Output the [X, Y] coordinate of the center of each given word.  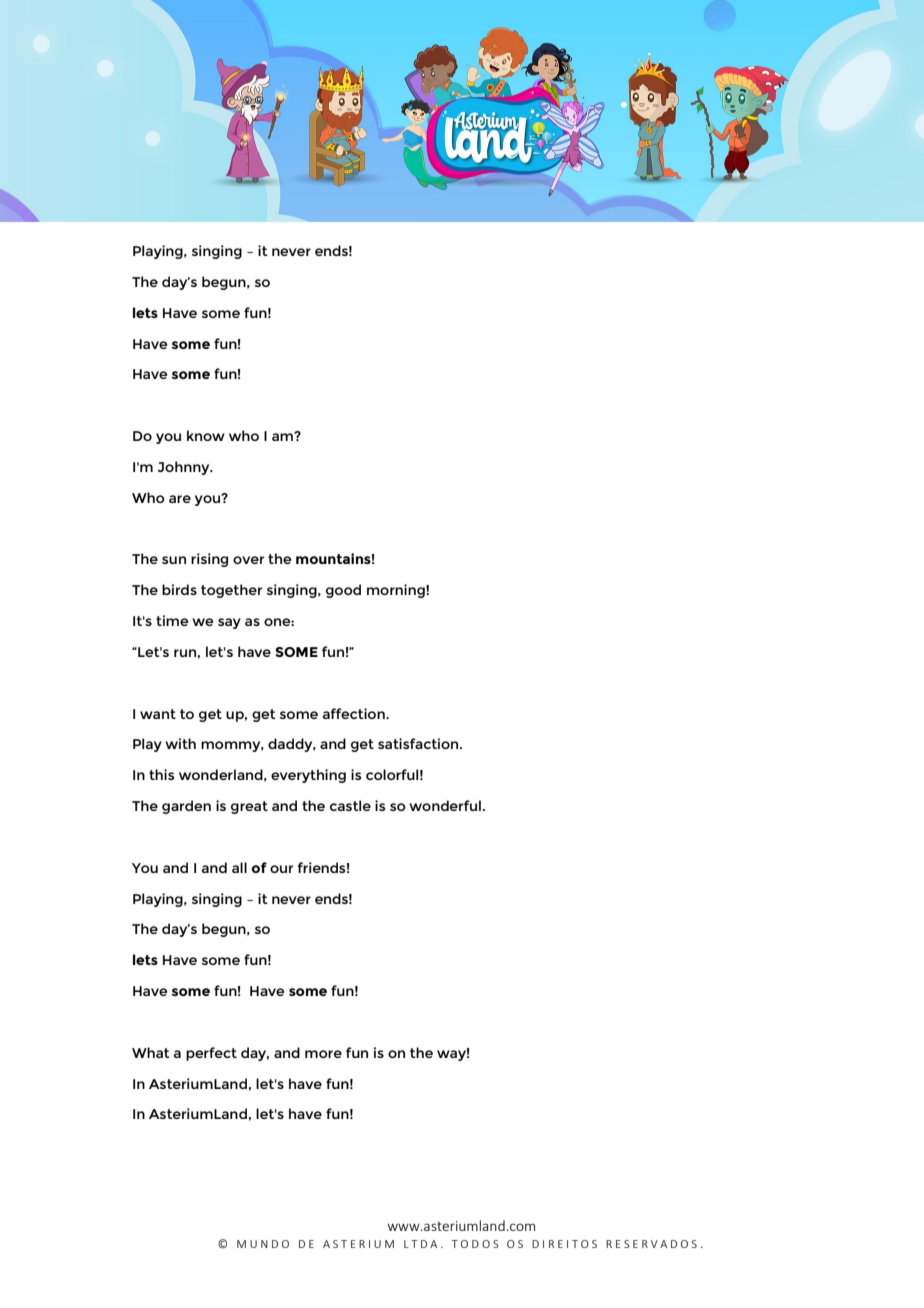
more [323, 1054]
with [180, 743]
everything [308, 776]
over [249, 560]
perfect [211, 1054]
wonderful [445, 805]
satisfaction [419, 743]
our [282, 869]
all [239, 867]
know [206, 435]
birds [179, 589]
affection [355, 713]
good [343, 591]
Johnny [185, 468]
